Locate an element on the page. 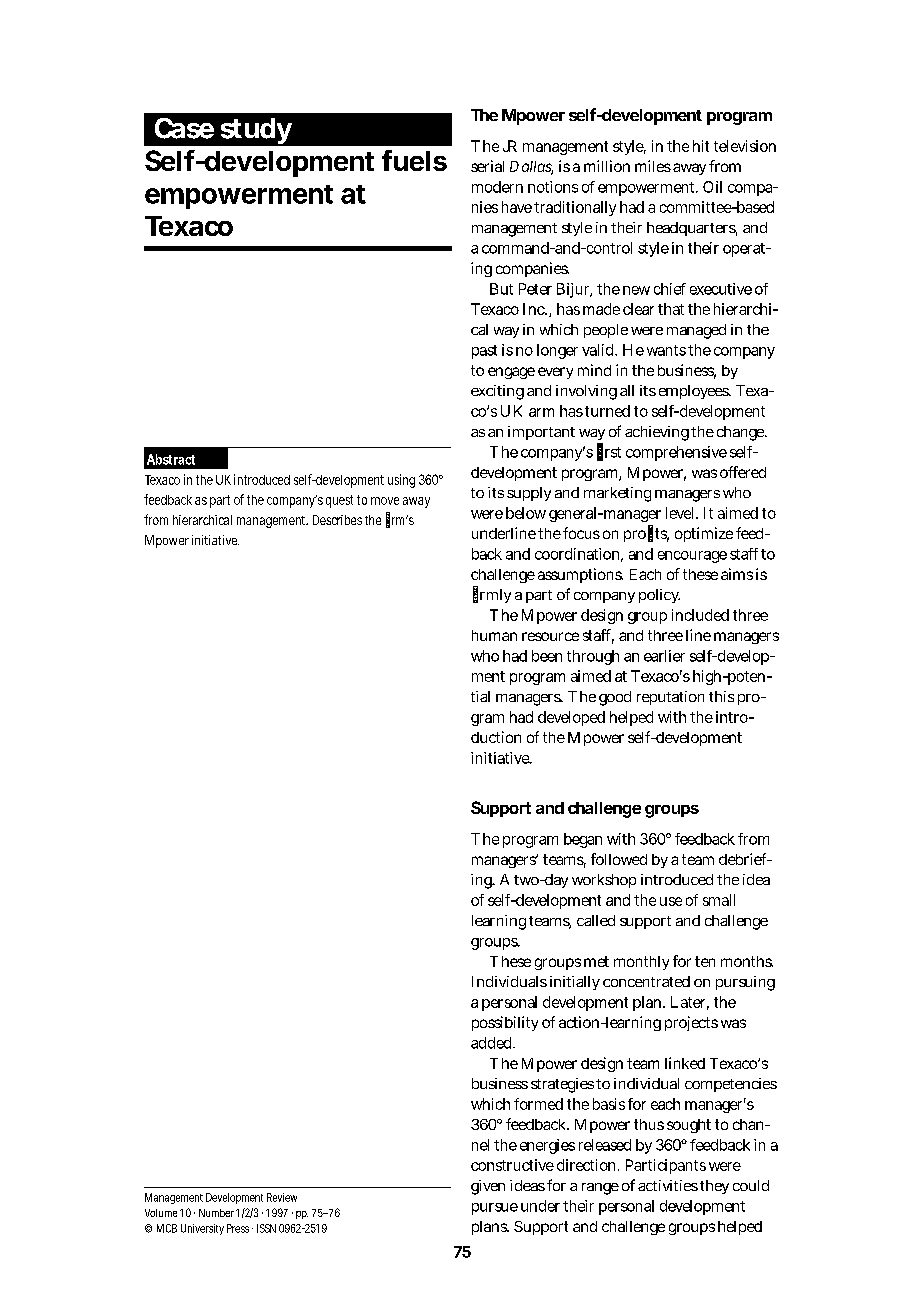 The image size is (924, 1308). possibility is located at coordinates (505, 1023).
